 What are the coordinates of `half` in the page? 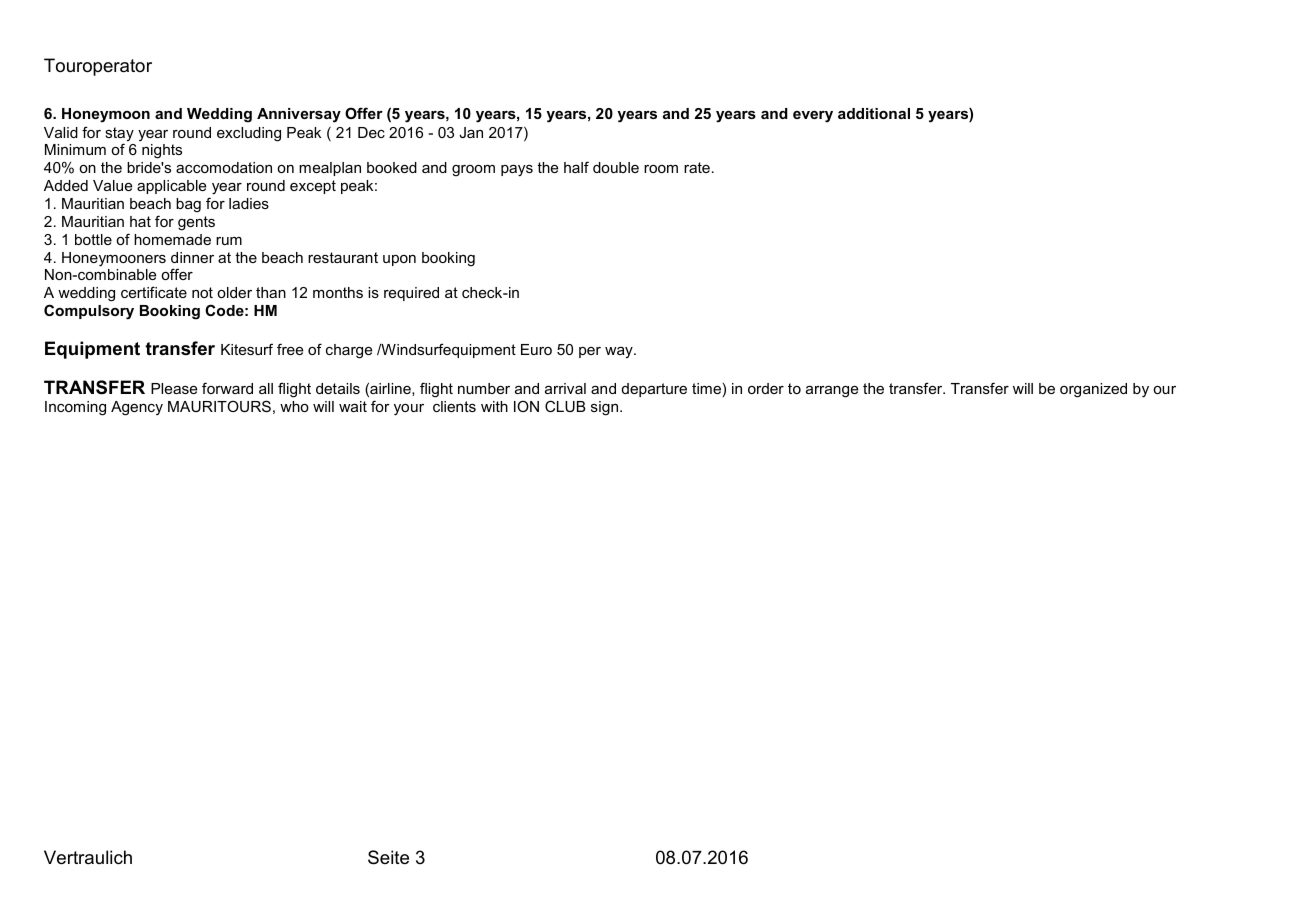 It's located at (576, 167).
